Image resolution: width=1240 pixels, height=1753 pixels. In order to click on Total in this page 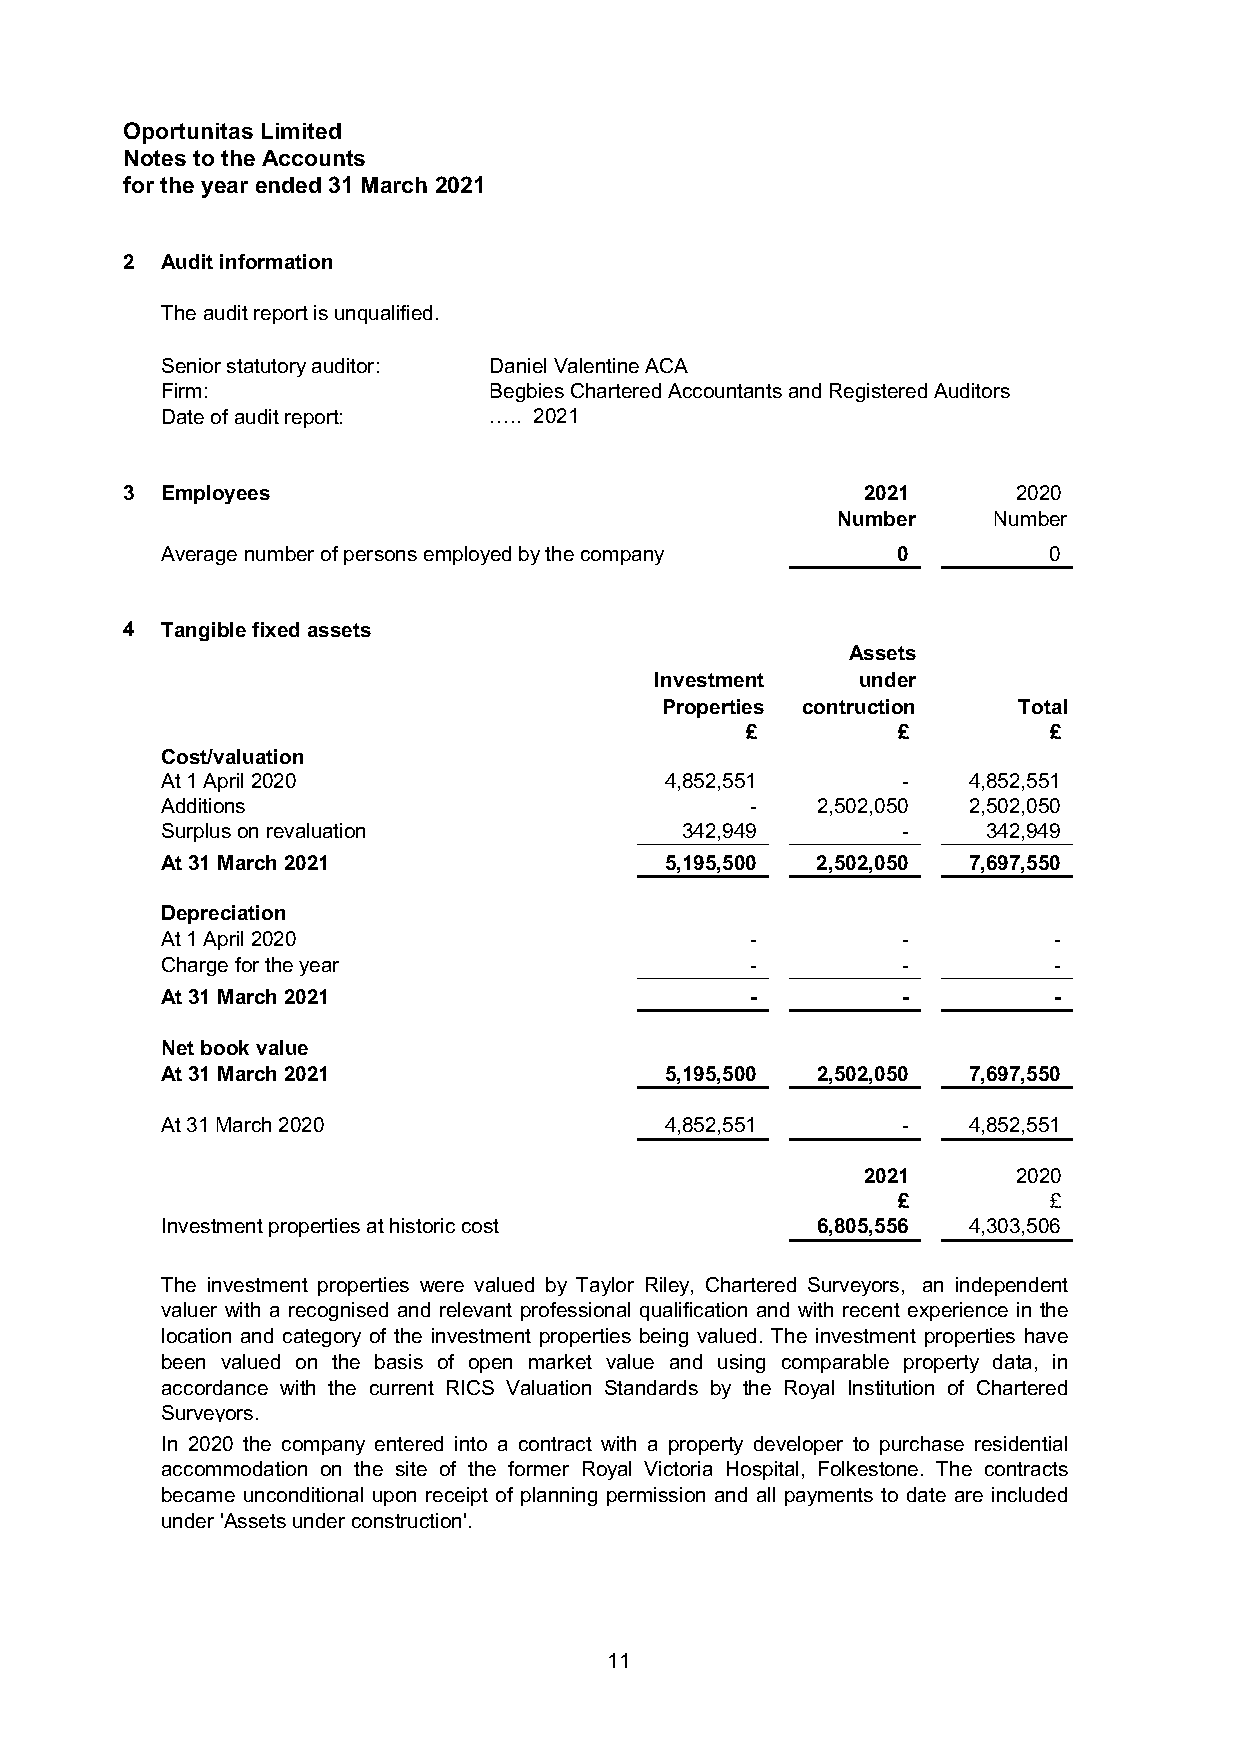, I will do `click(1042, 706)`.
